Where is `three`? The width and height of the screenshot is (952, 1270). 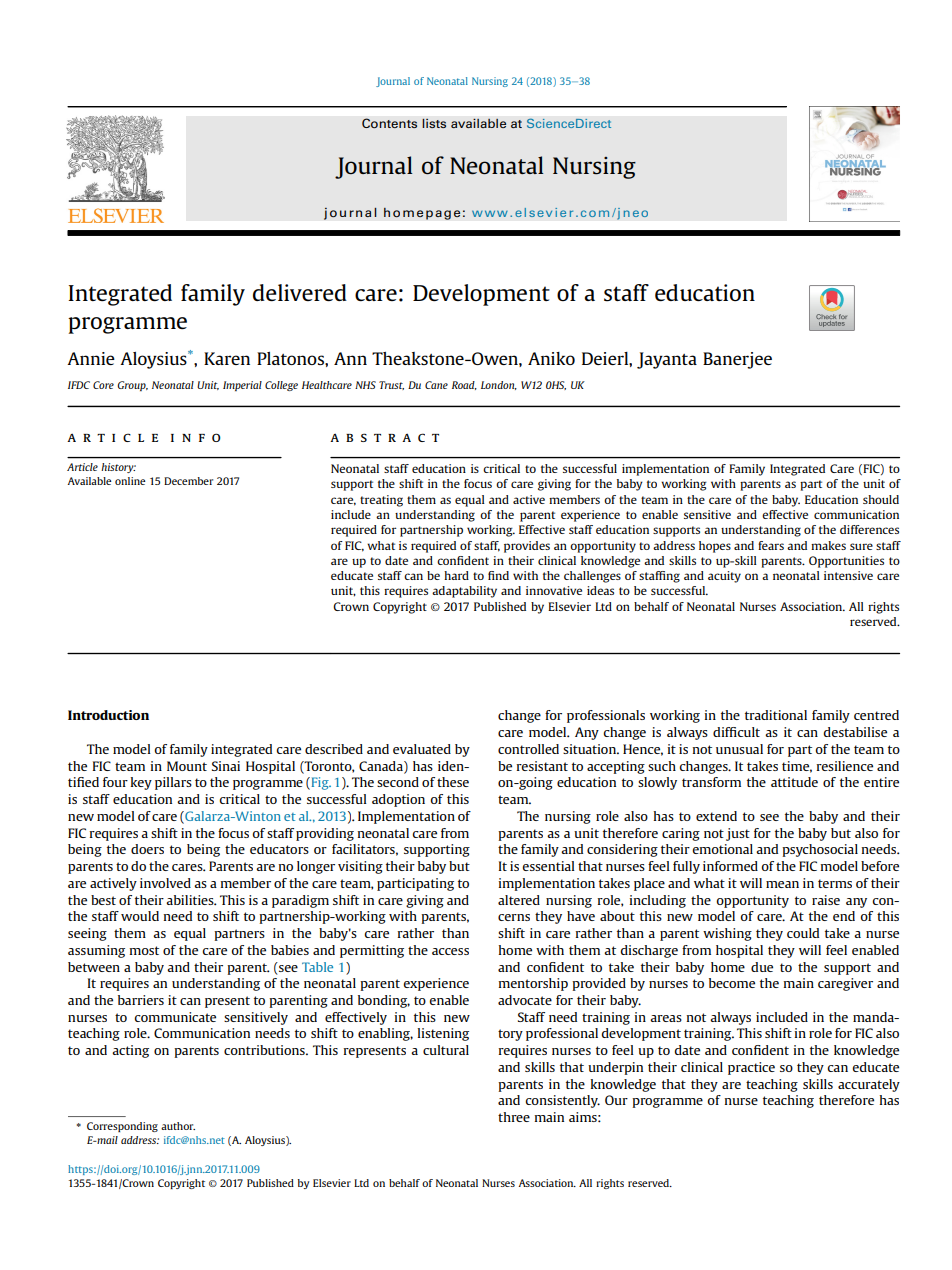
three is located at coordinates (514, 1117).
